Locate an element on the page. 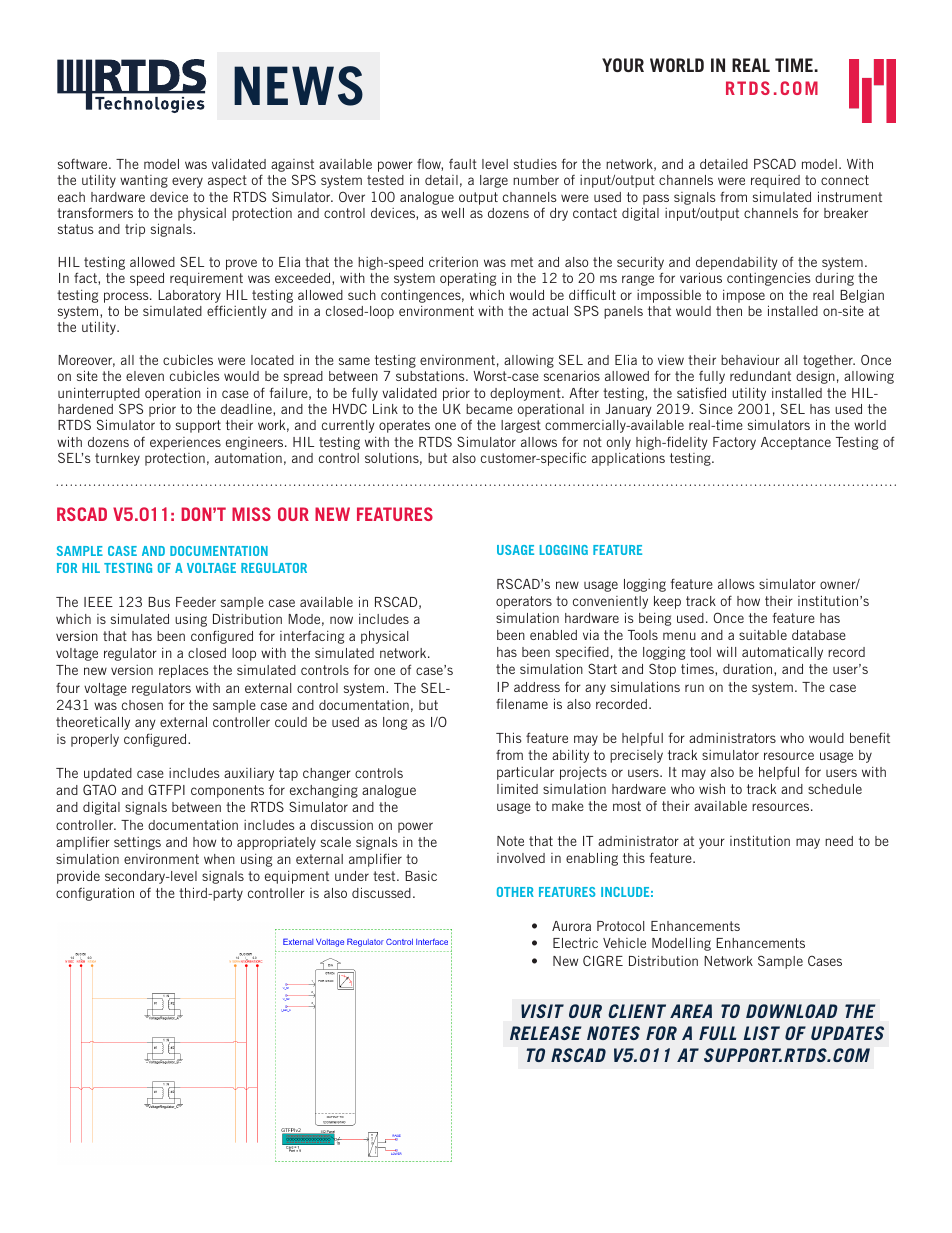 The image size is (952, 1233). substations is located at coordinates (431, 376).
